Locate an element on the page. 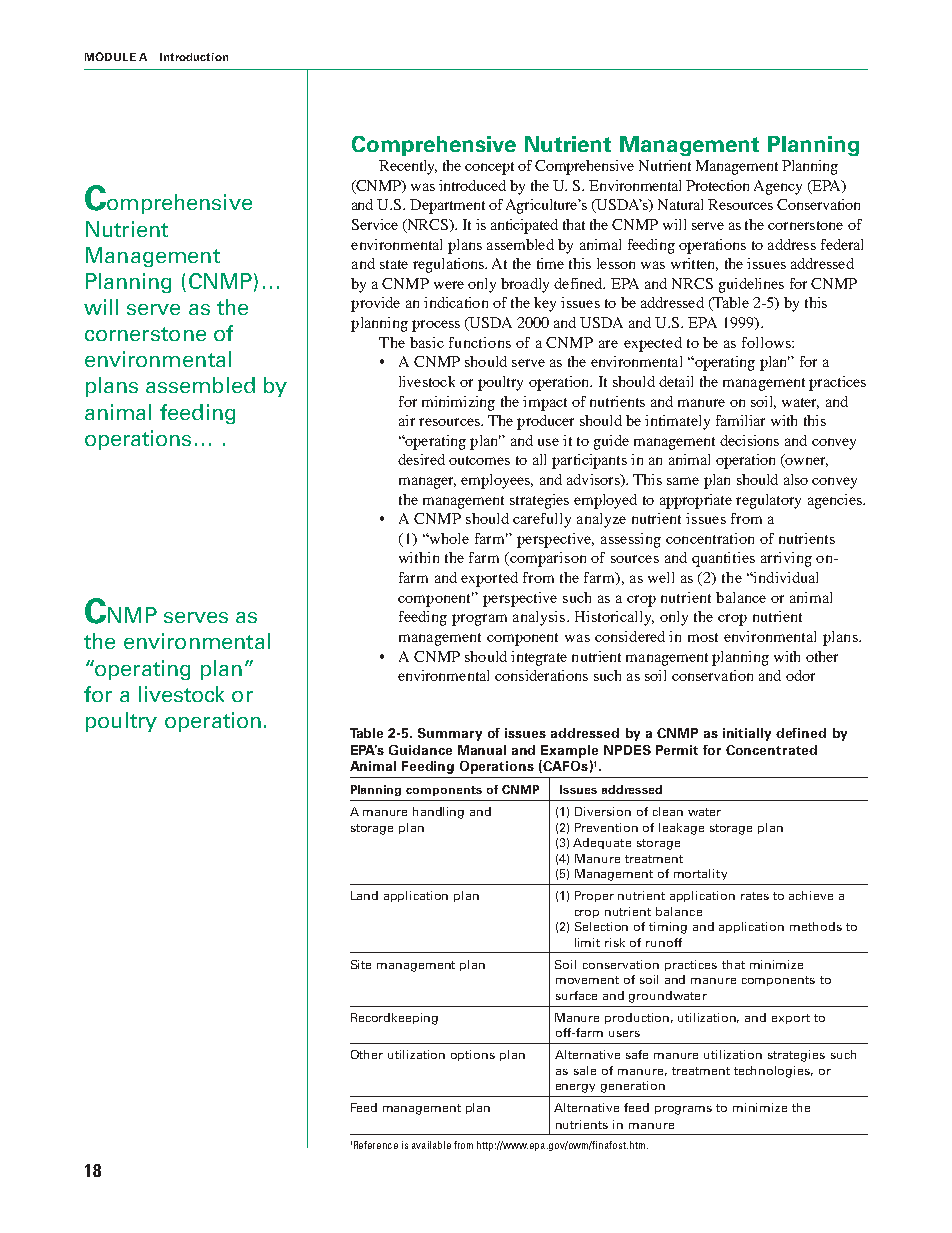 The width and height of the page is (952, 1233). analysis is located at coordinates (539, 618).
